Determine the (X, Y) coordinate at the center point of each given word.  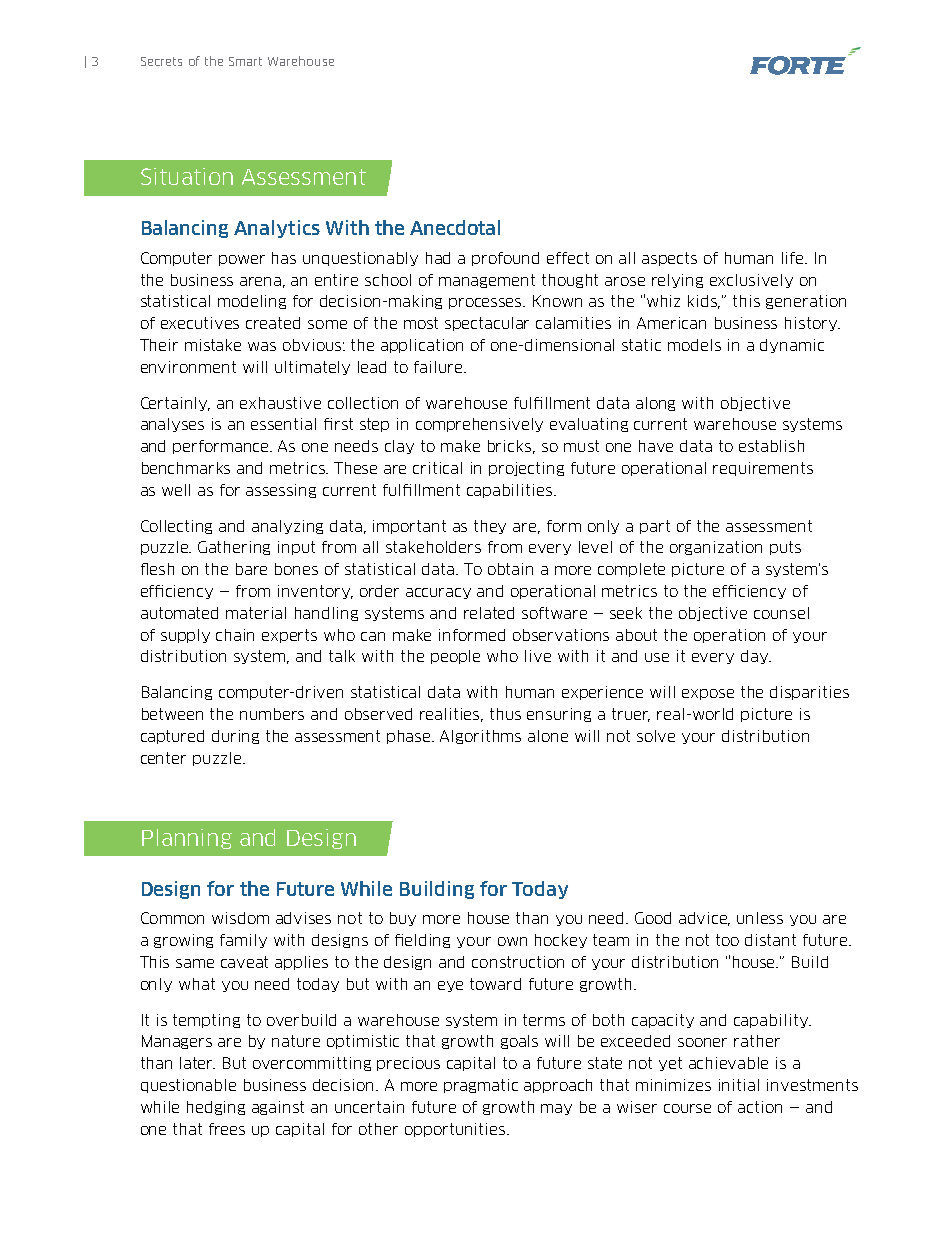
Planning (187, 839)
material (256, 613)
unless (760, 918)
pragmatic (481, 1086)
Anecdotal (455, 227)
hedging (216, 1108)
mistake (213, 345)
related (489, 613)
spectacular (487, 324)
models (694, 345)
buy (403, 919)
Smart (245, 61)
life (794, 258)
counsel (781, 613)
